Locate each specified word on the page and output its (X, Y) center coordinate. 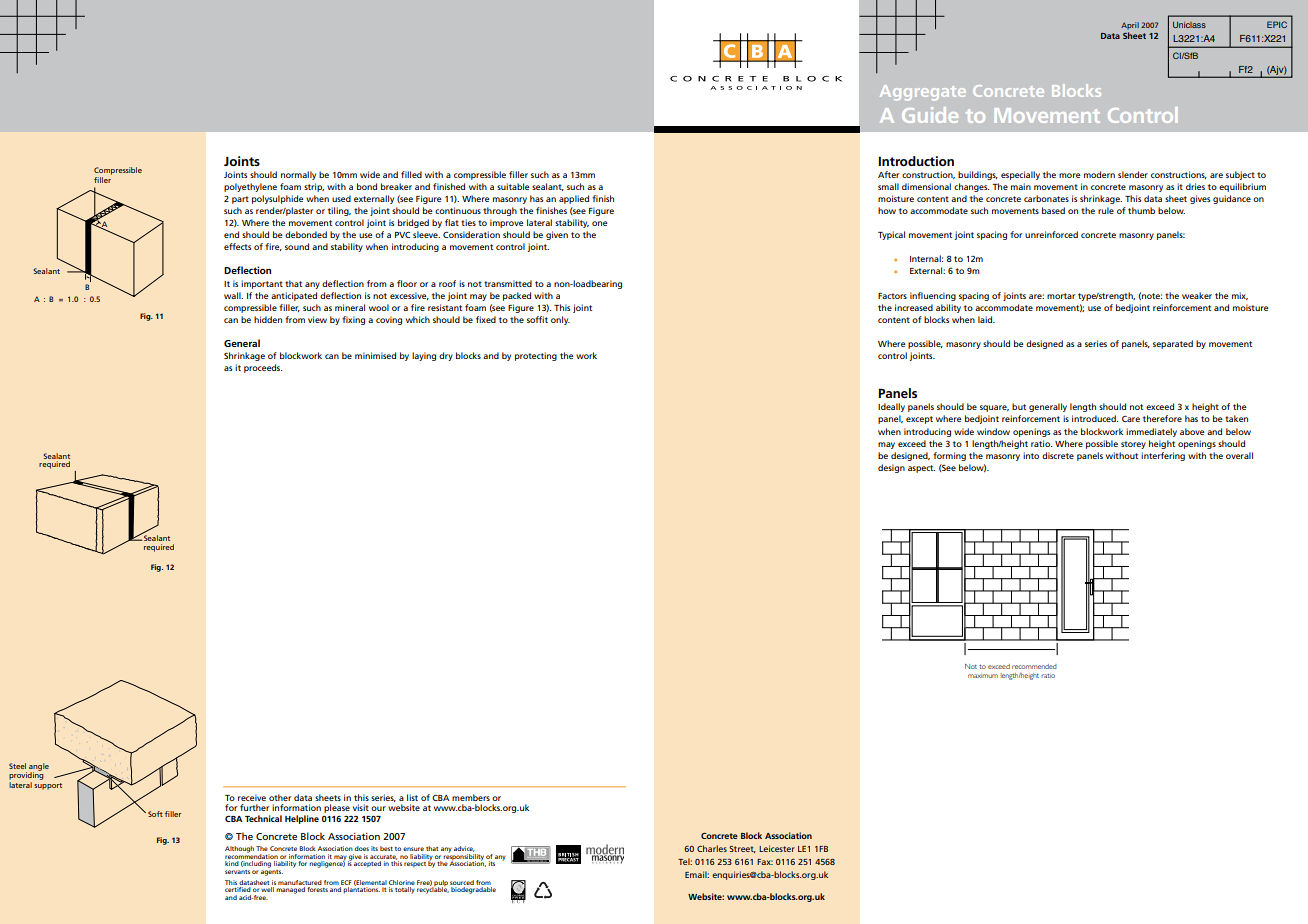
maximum (983, 676)
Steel (17, 766)
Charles (712, 848)
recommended (1034, 666)
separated (1173, 344)
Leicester (777, 848)
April (1130, 26)
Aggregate (923, 93)
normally (298, 175)
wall (233, 295)
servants (237, 872)
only (560, 320)
